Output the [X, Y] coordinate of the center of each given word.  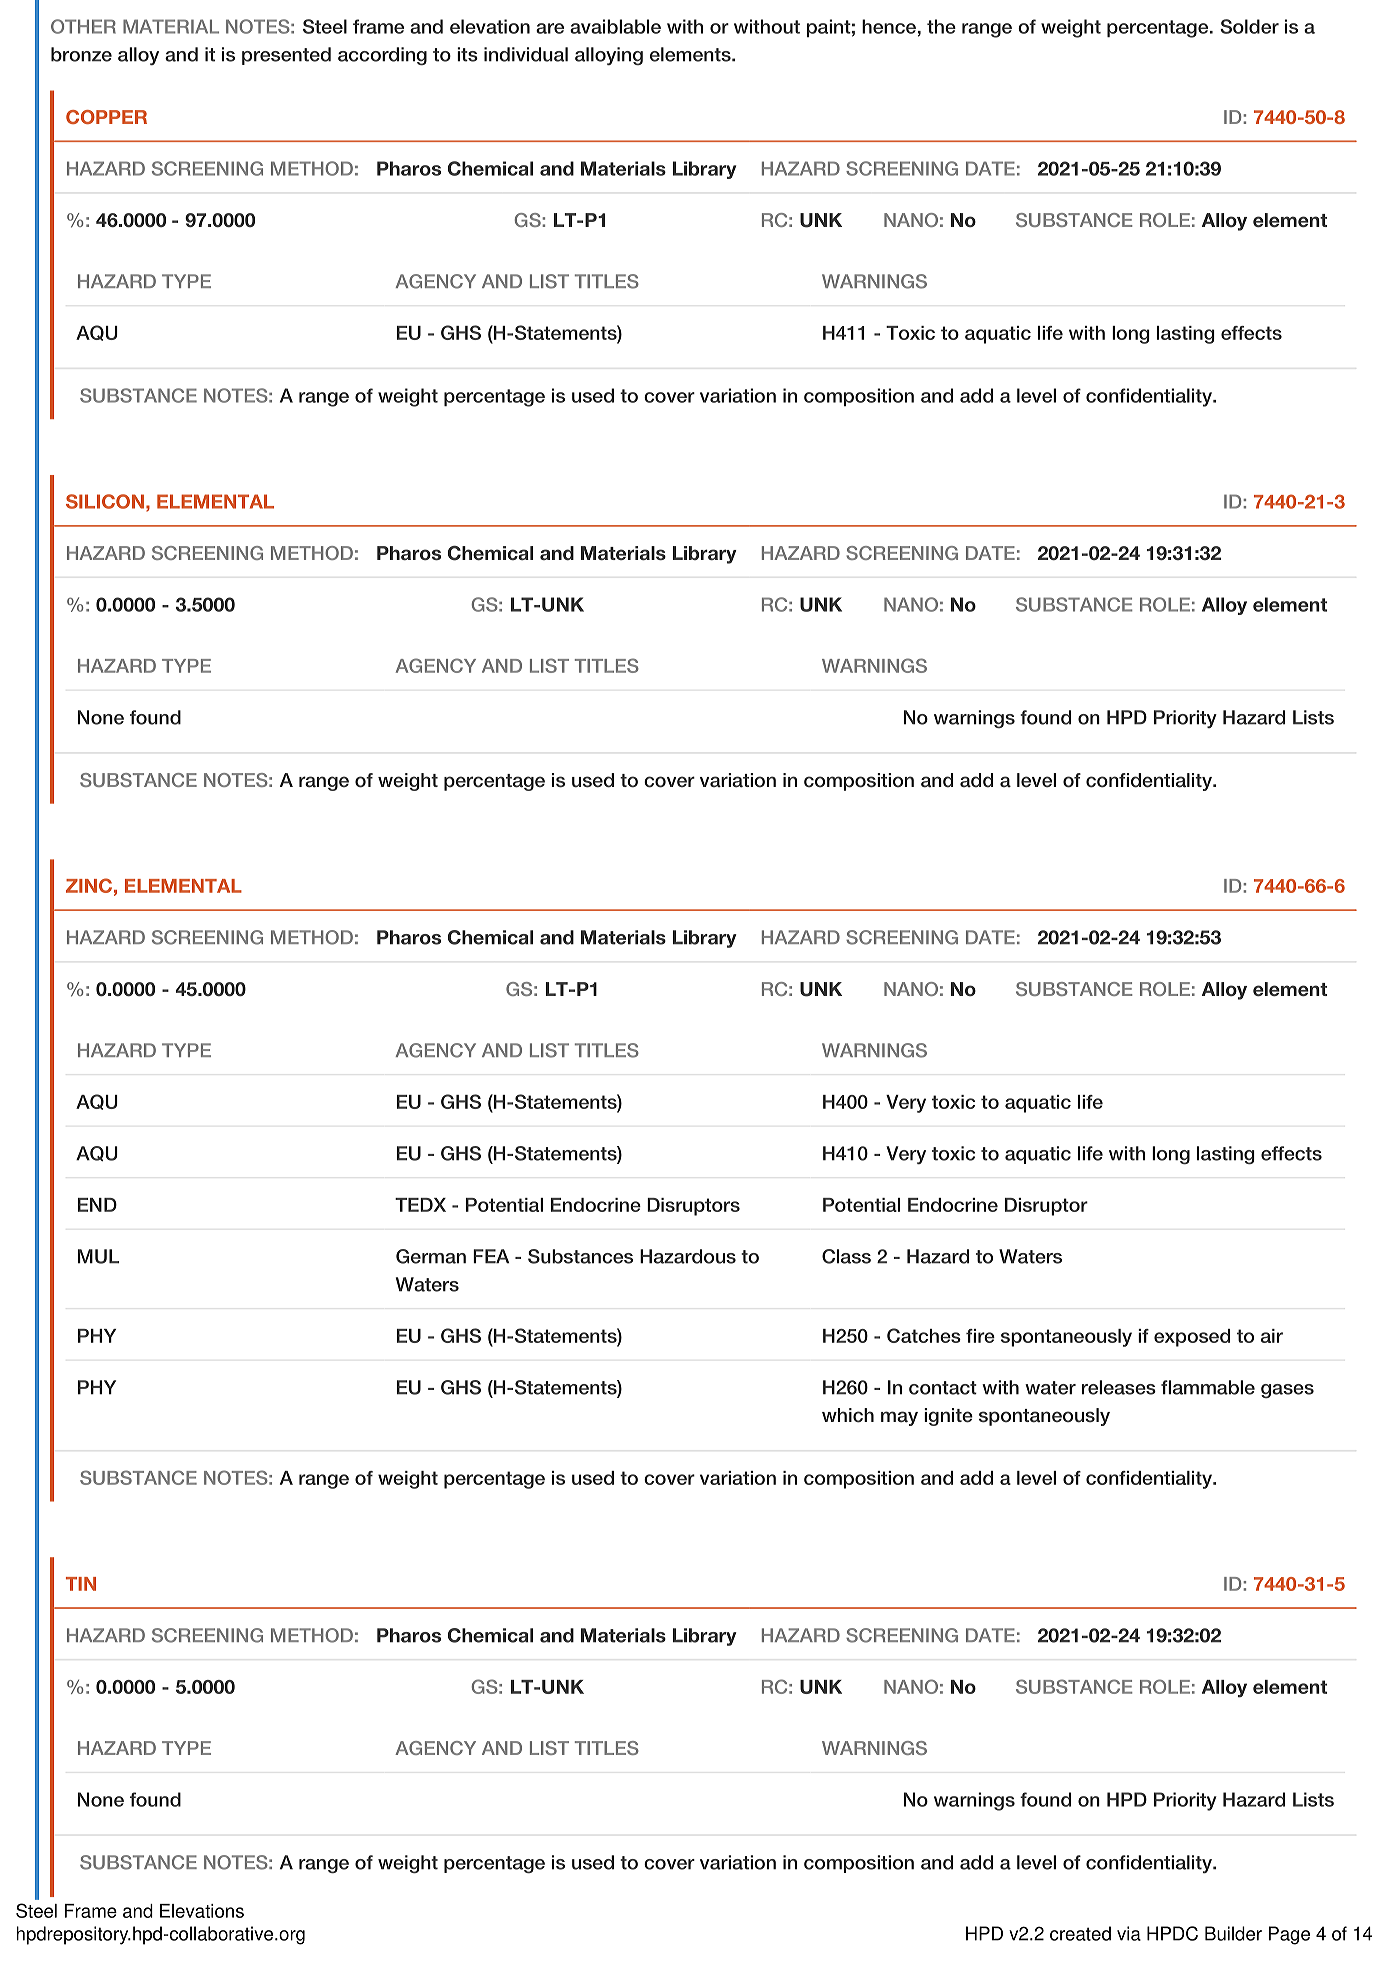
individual [526, 54]
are [550, 28]
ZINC [89, 885]
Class [846, 1256]
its [467, 54]
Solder [1249, 26]
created [1080, 1933]
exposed [1192, 1338]
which [848, 1415]
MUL [98, 1256]
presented [286, 56]
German [431, 1256]
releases [1119, 1387]
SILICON [105, 501]
